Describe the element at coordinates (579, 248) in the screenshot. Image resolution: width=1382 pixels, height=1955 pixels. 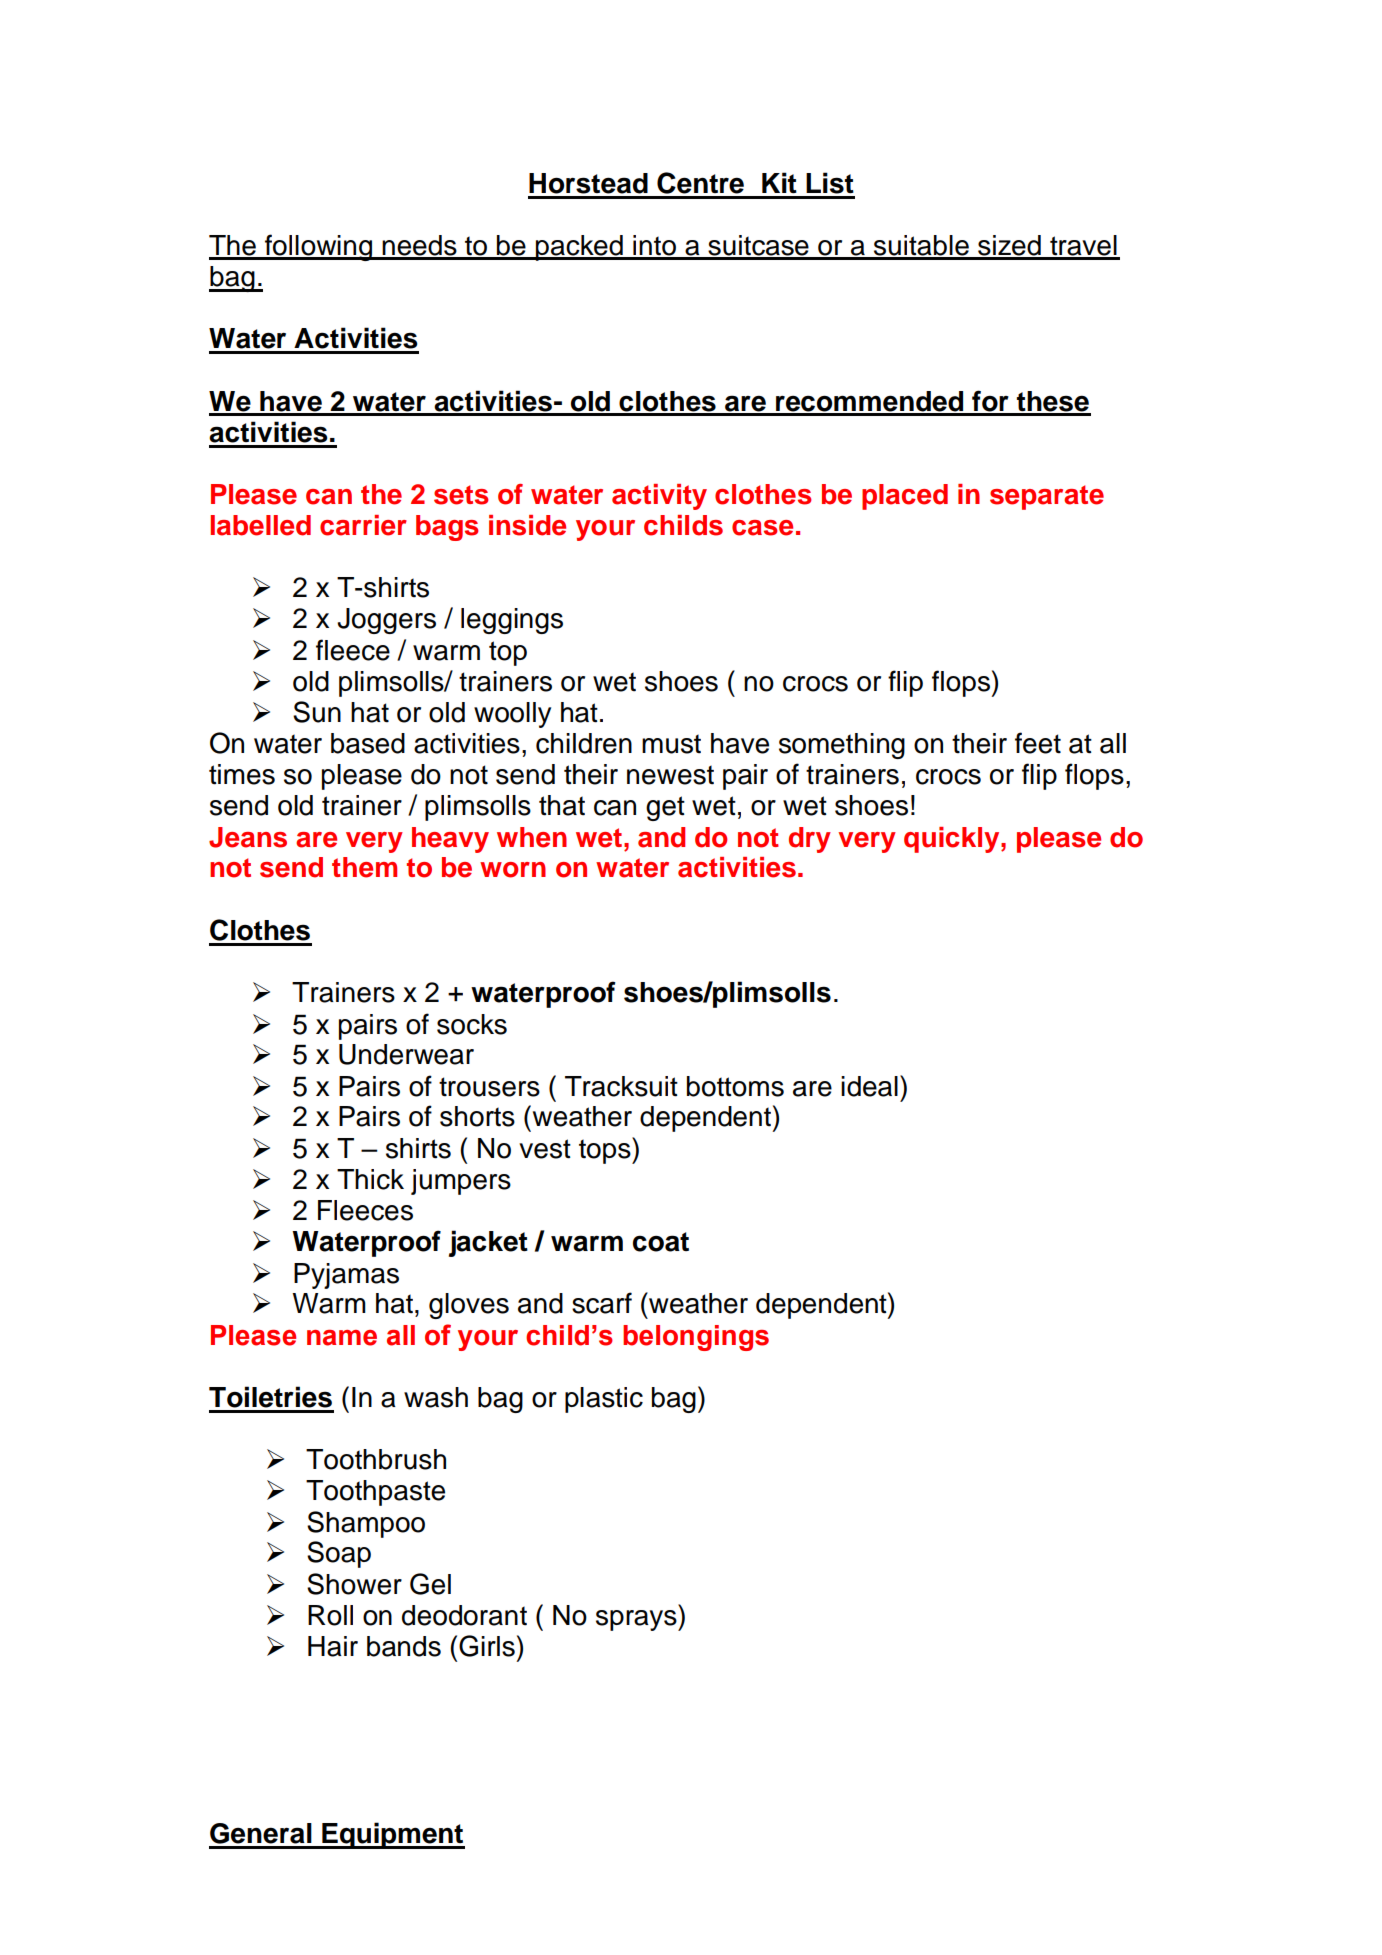
I see `packed` at that location.
